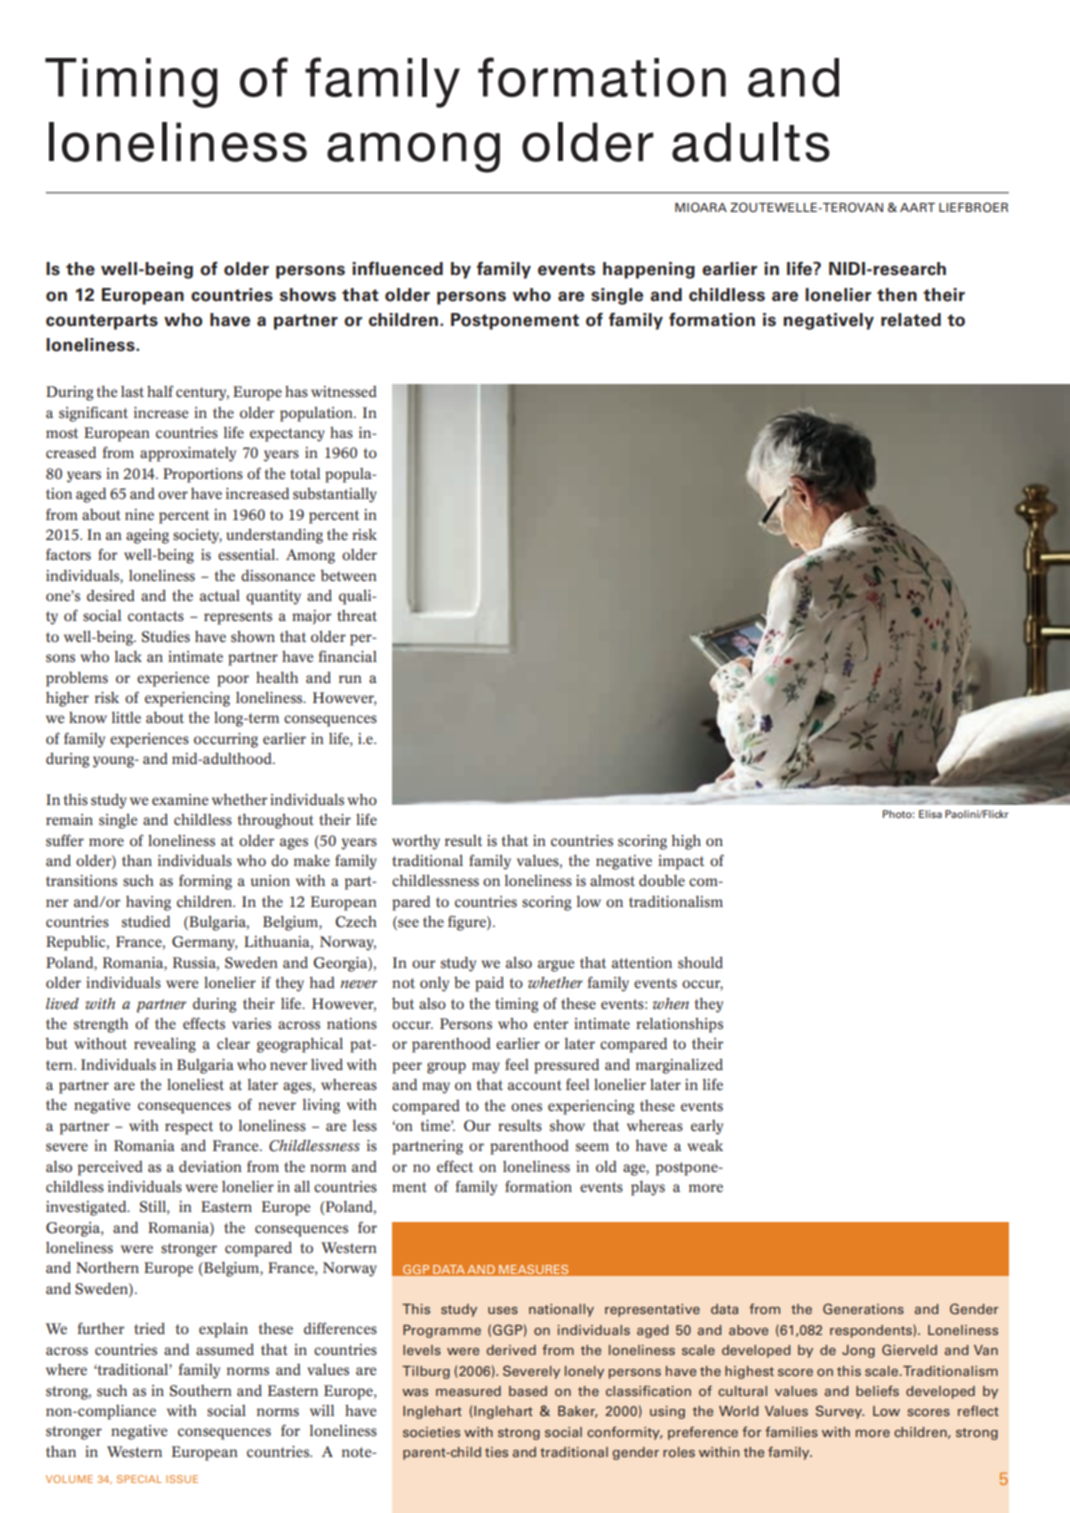 The height and width of the screenshot is (1513, 1070). I want to click on adults, so click(751, 142).
